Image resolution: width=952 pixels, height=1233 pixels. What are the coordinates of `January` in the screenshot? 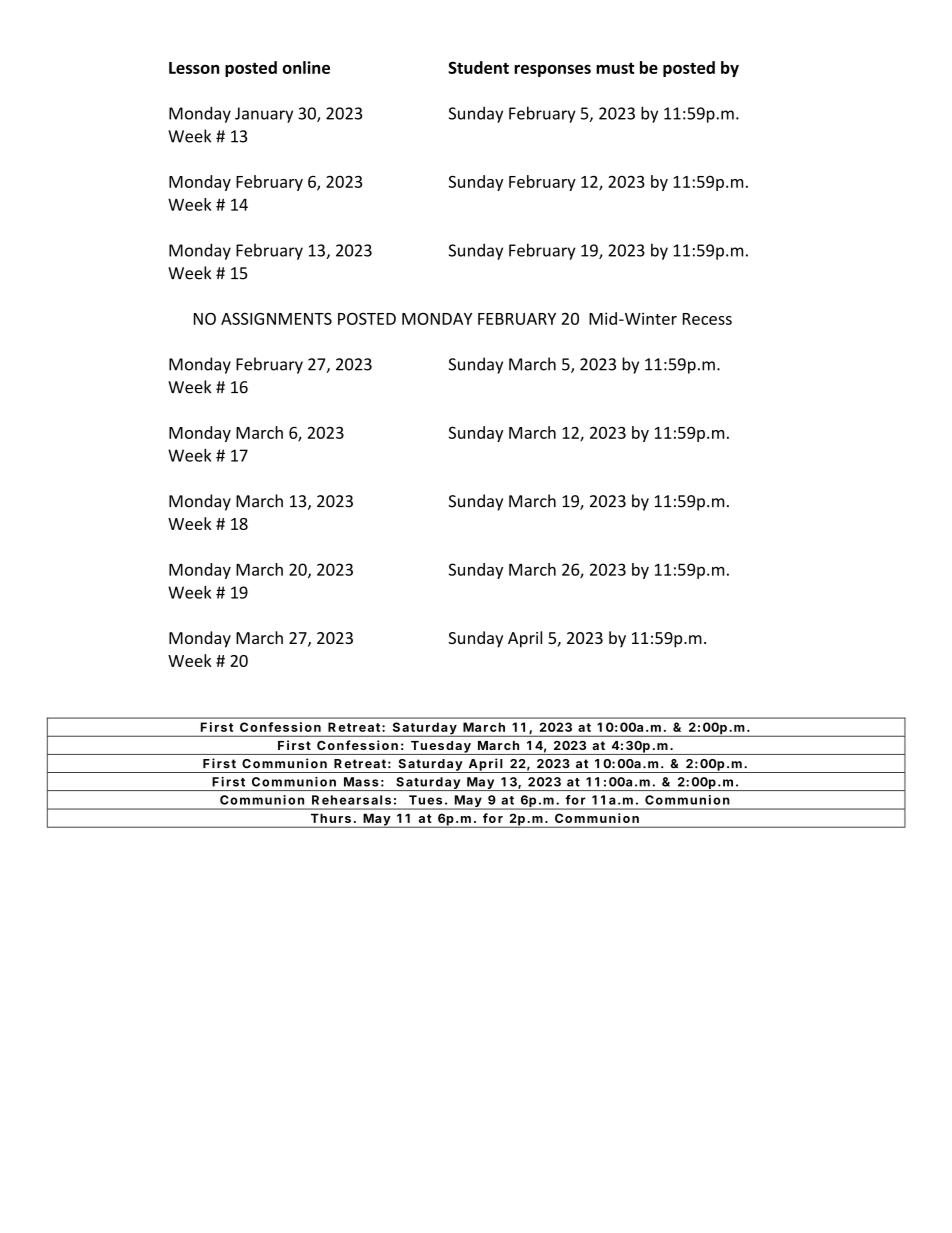 It's located at (264, 115).
